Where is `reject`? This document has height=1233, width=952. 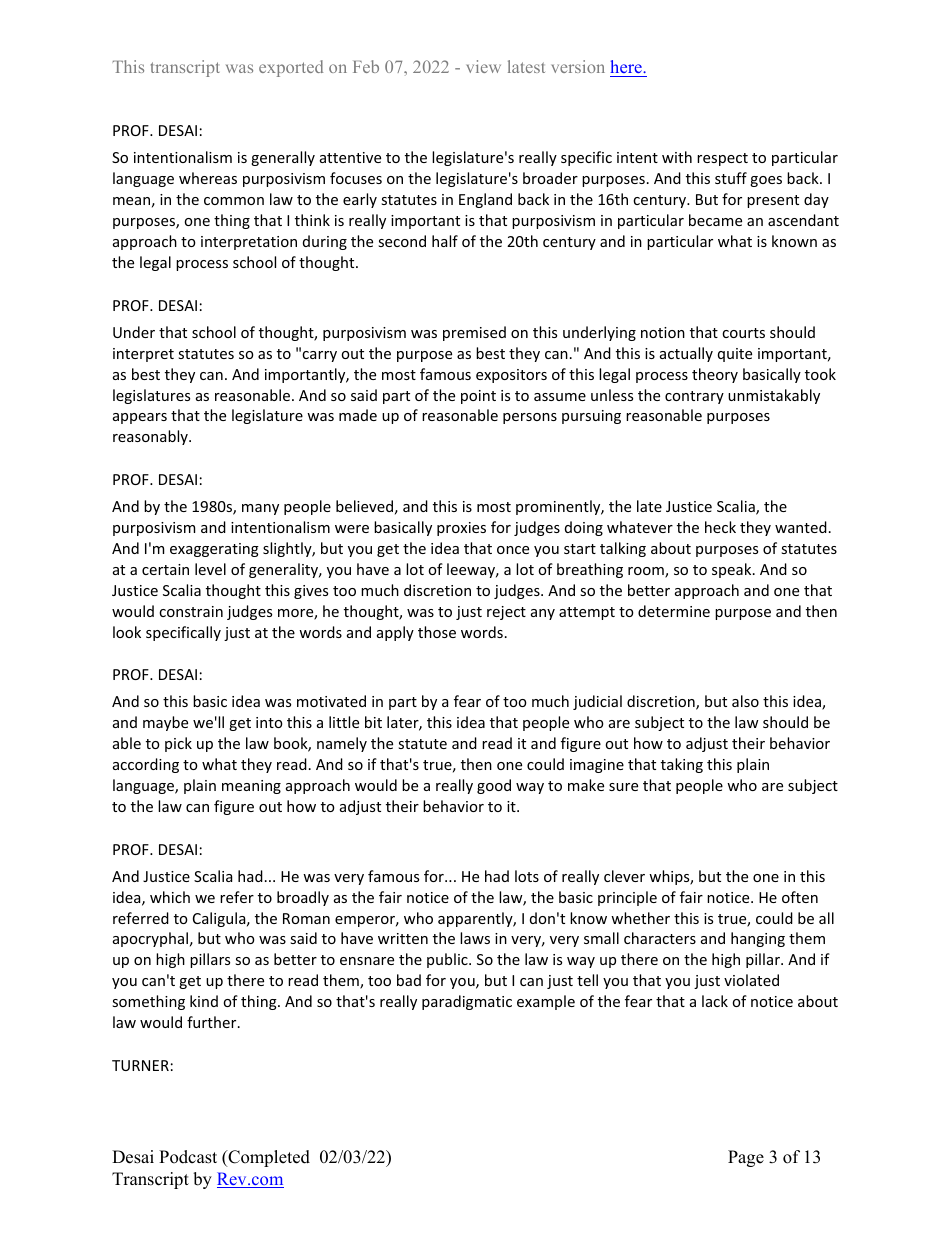 reject is located at coordinates (506, 613).
